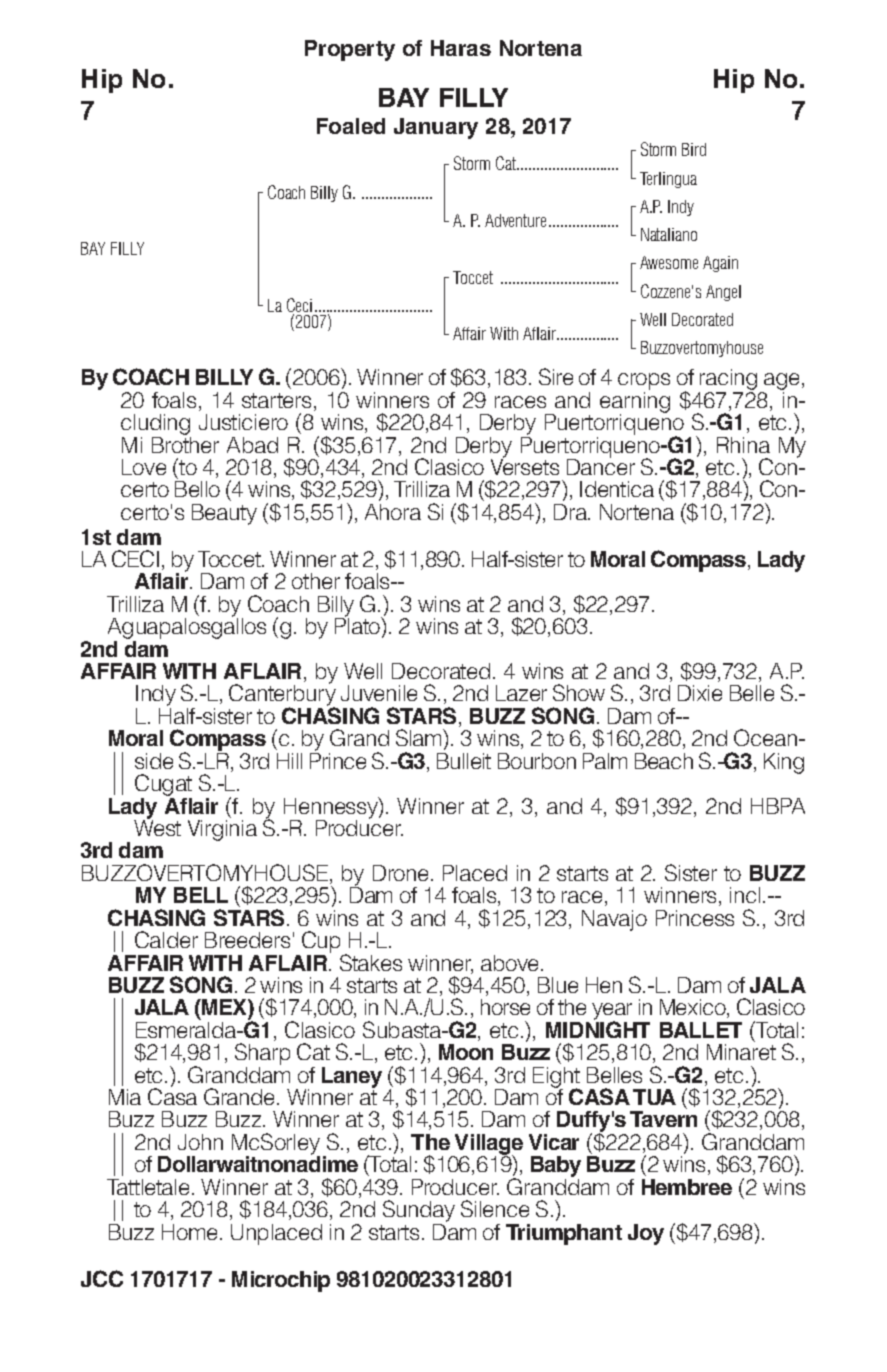 The height and width of the screenshot is (1372, 887). I want to click on Ahora, so click(393, 512).
